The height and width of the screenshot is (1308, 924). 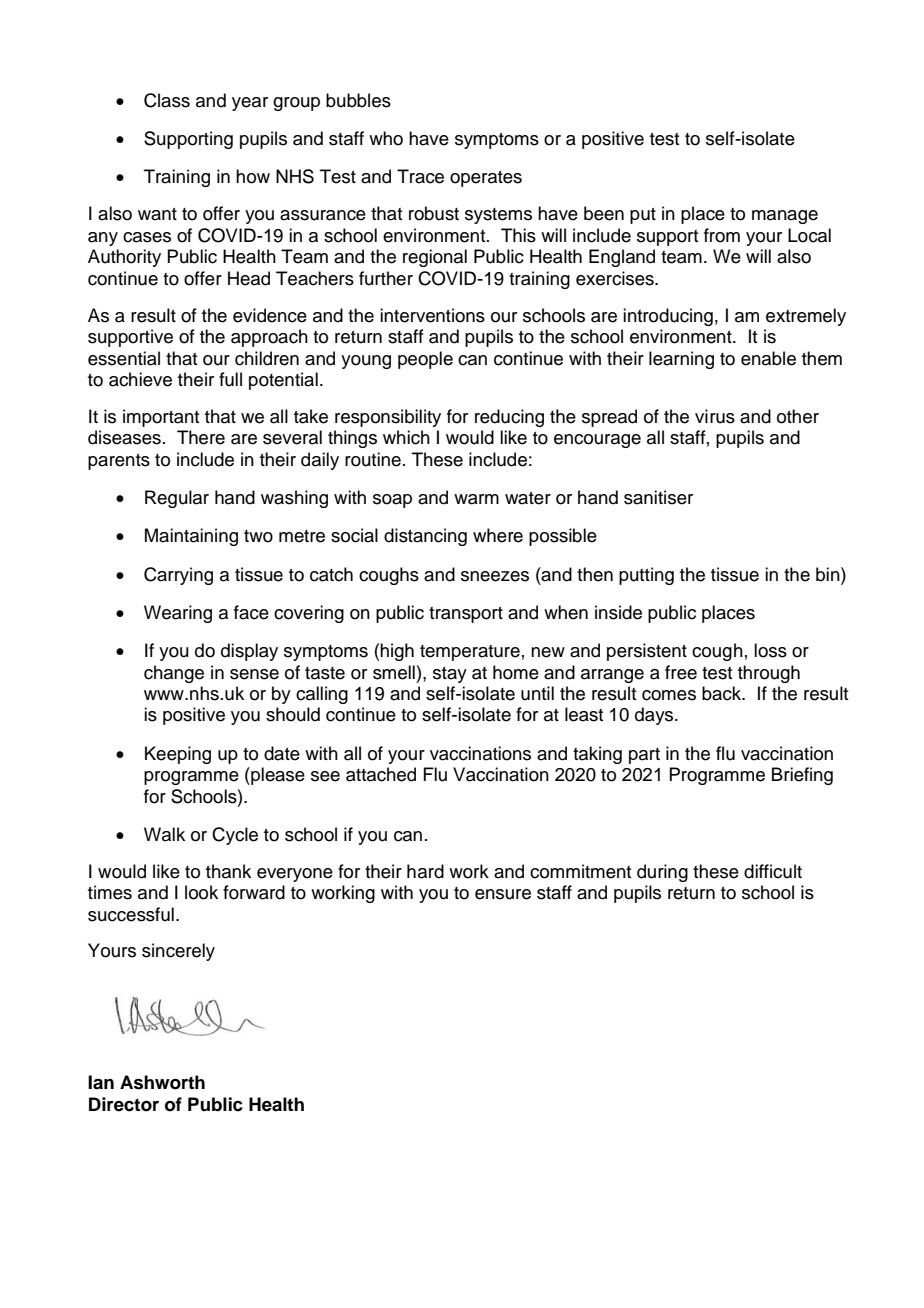 What do you see at coordinates (162, 1082) in the screenshot?
I see `Ashworth` at bounding box center [162, 1082].
